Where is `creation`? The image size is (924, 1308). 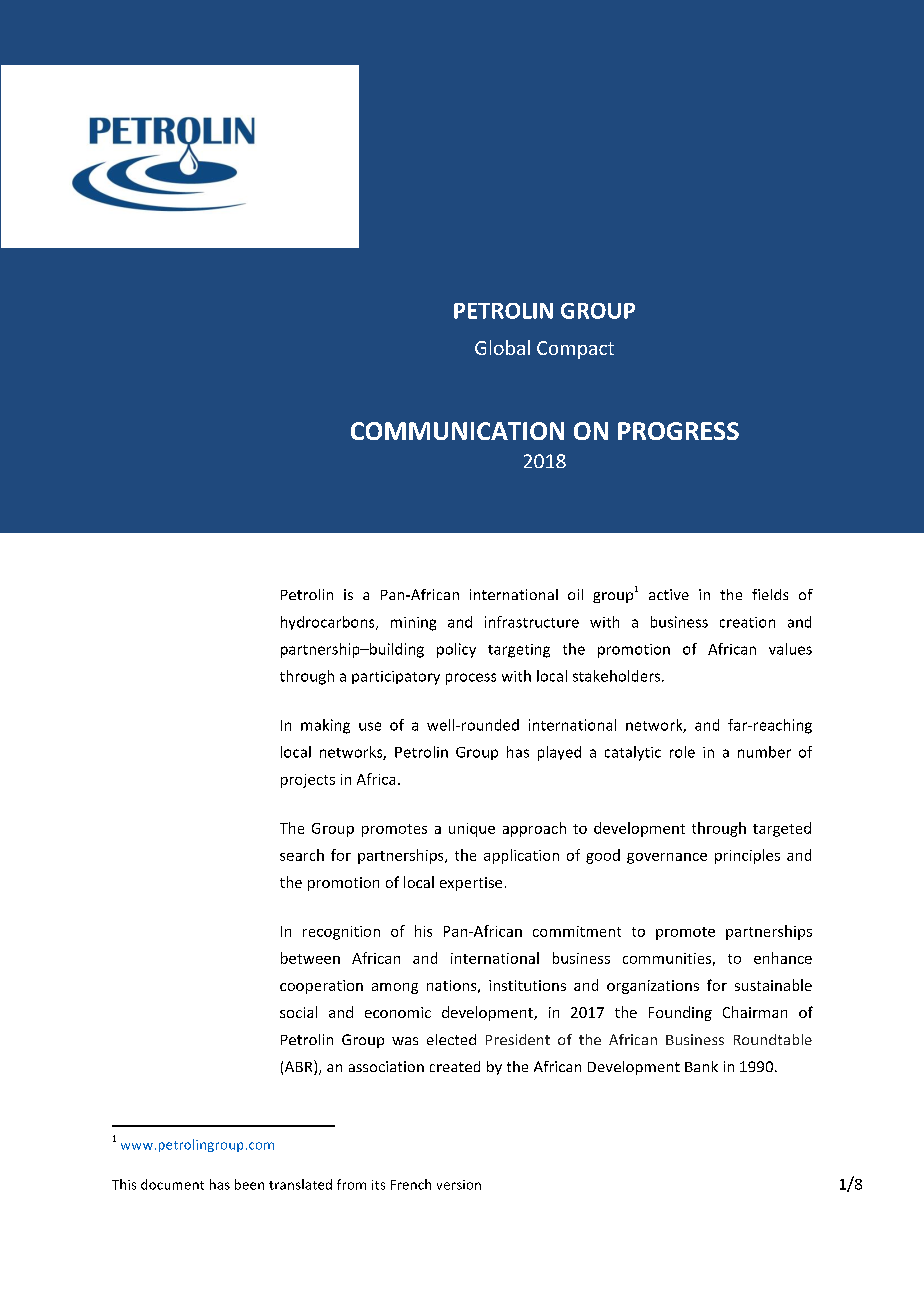
creation is located at coordinates (747, 622).
